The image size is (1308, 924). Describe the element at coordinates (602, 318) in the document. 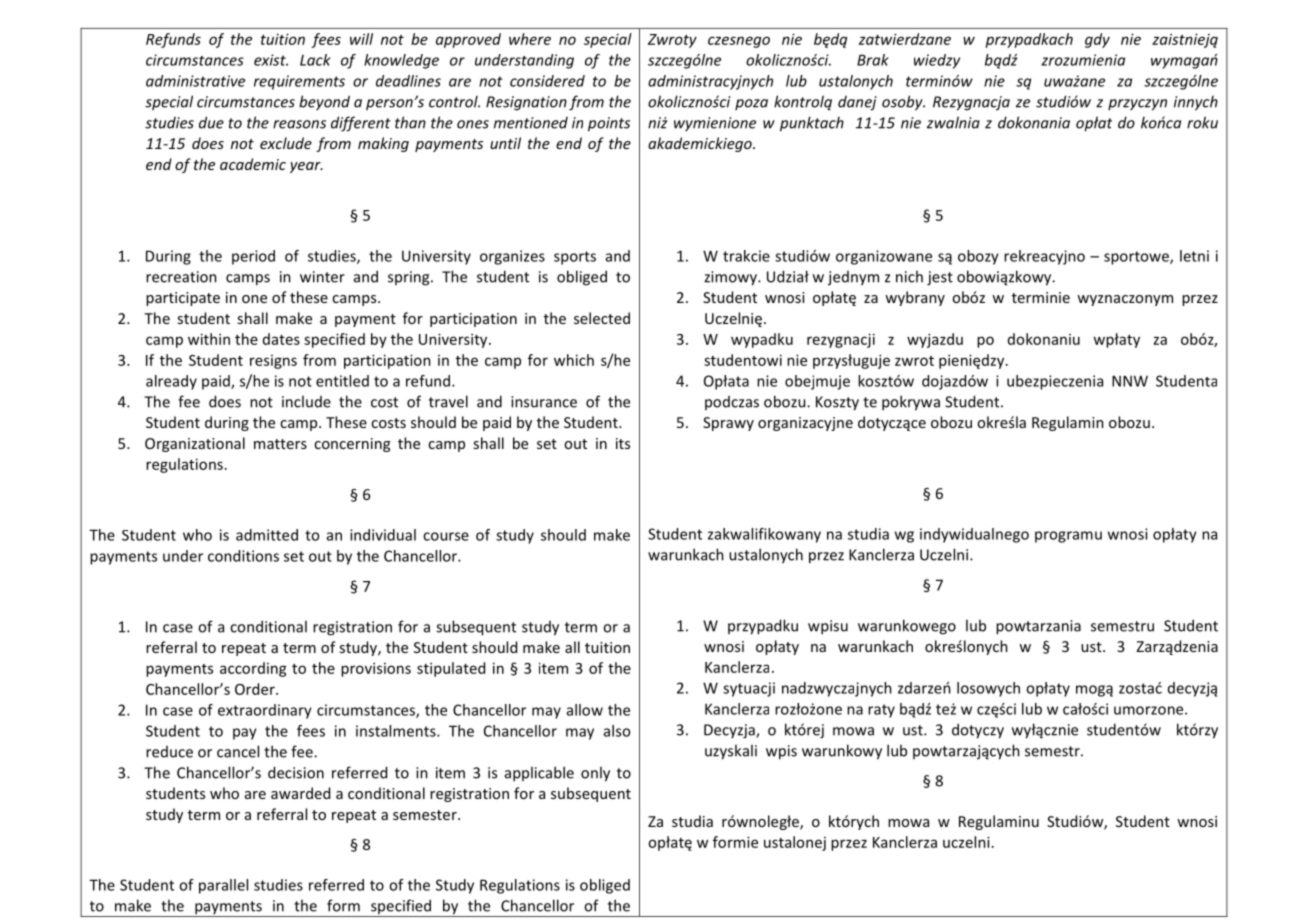

I see `selected` at that location.
